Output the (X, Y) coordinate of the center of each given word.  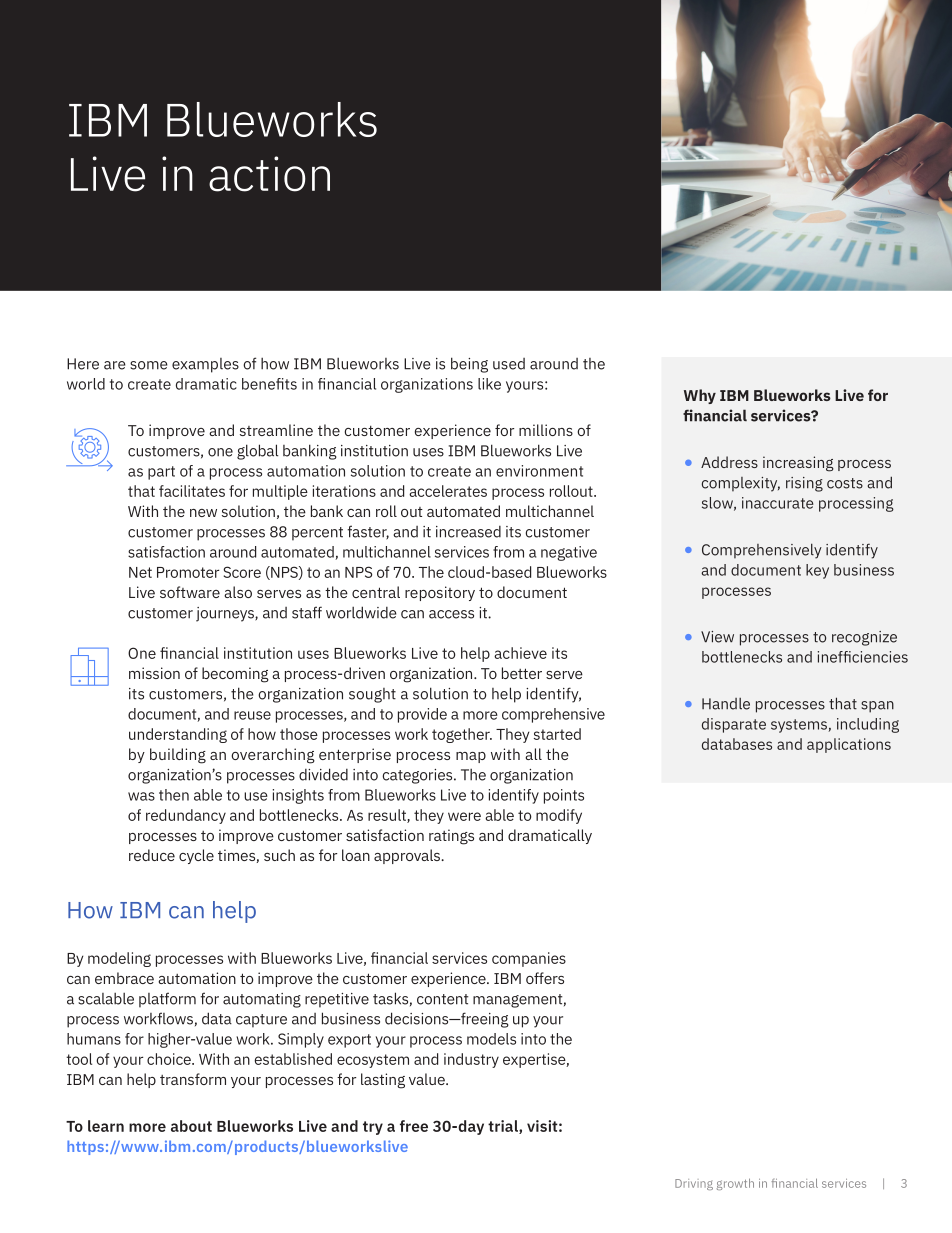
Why (700, 396)
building (178, 756)
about (191, 1126)
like (489, 384)
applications (849, 745)
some (149, 365)
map (471, 757)
